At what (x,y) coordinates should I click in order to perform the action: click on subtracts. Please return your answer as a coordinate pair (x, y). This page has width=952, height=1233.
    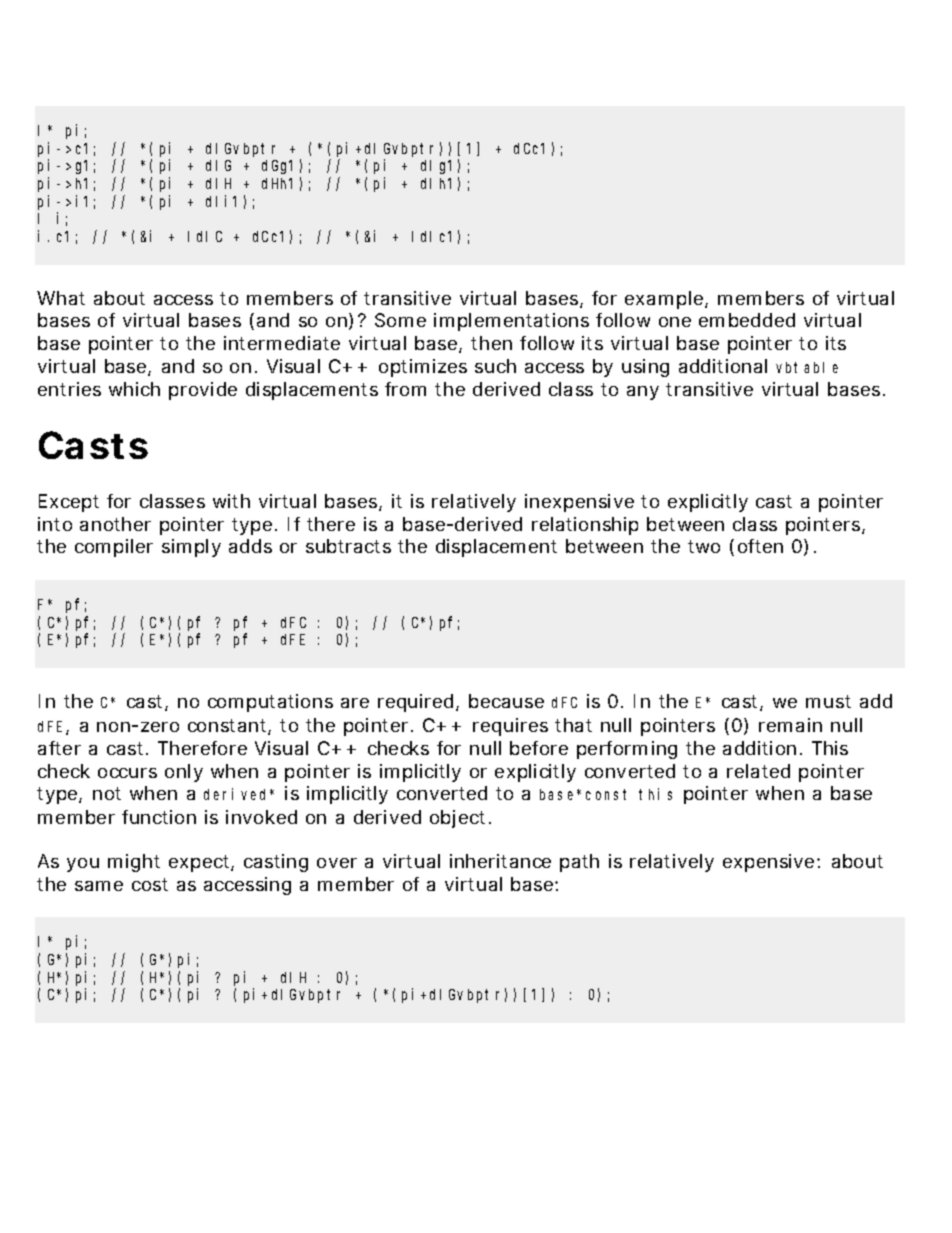
    Looking at the image, I should click on (348, 546).
